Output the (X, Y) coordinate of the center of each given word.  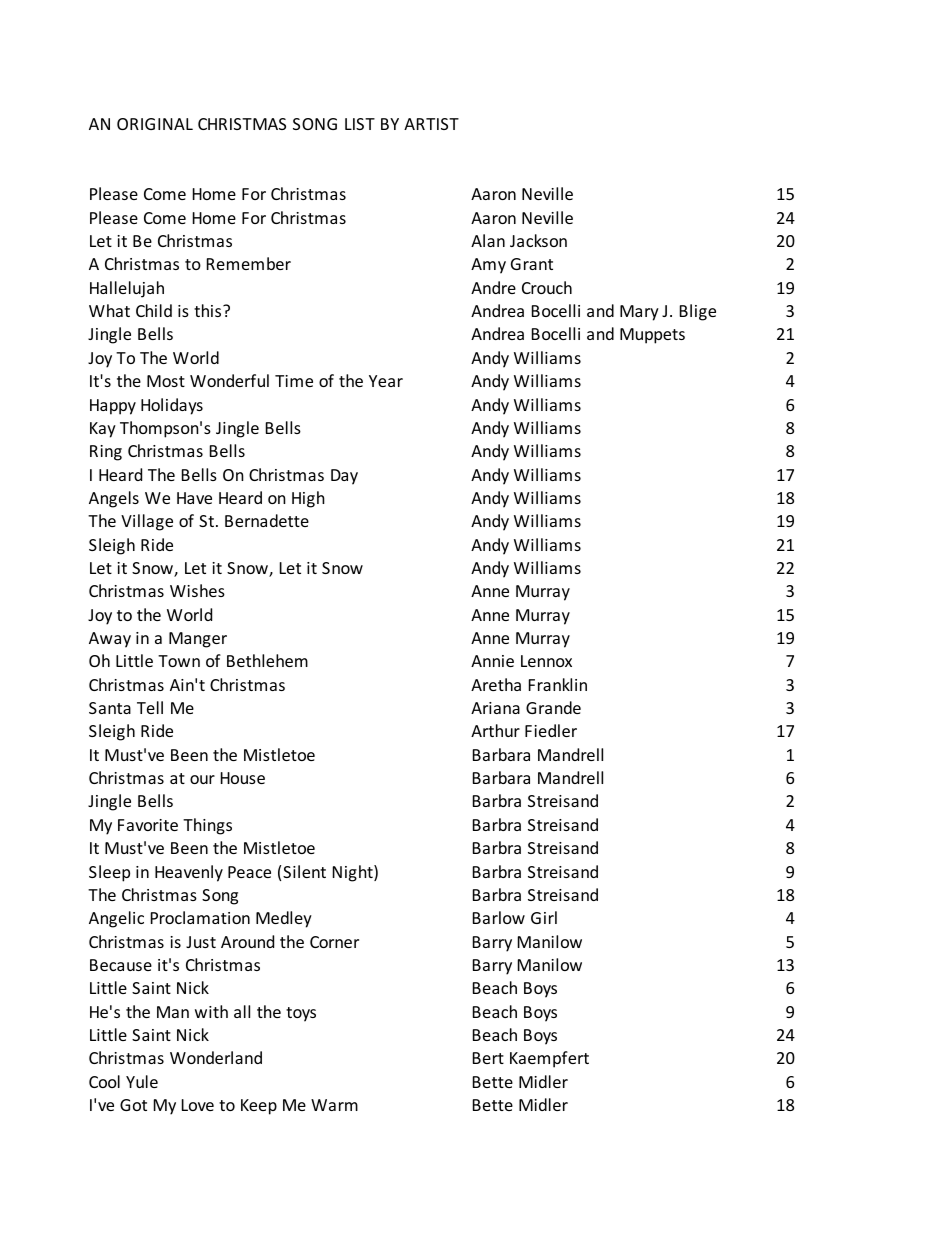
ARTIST (431, 124)
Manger (198, 640)
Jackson (538, 240)
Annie (492, 661)
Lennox (546, 661)
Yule (142, 1081)
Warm (334, 1105)
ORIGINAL (155, 124)
